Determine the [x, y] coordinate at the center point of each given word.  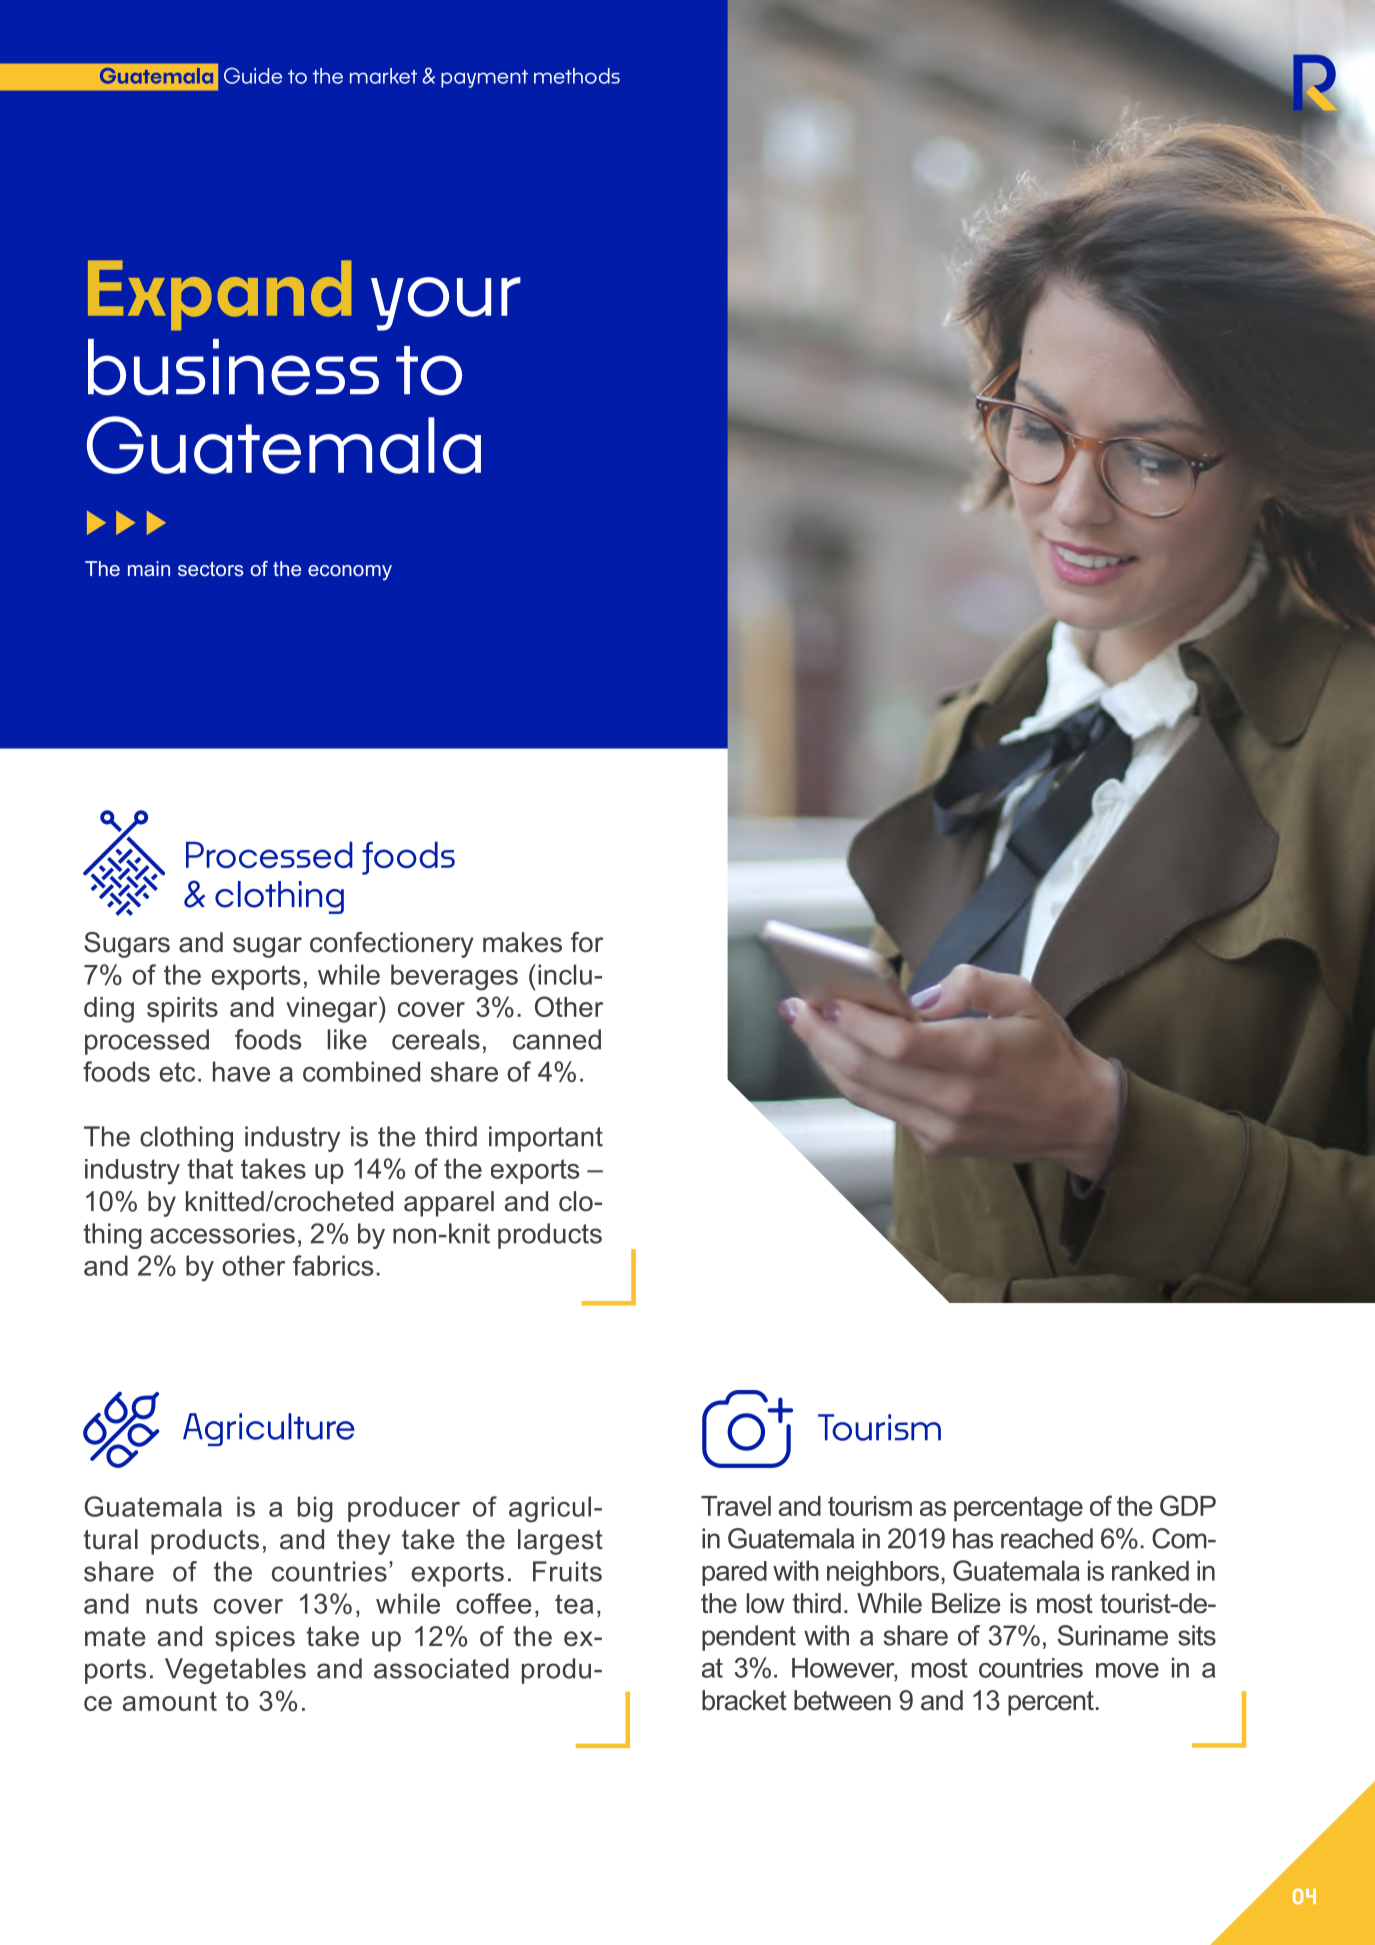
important [546, 1139]
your [446, 304]
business [233, 367]
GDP [1188, 1505]
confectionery [392, 945]
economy [350, 573]
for [587, 942]
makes [522, 942]
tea [574, 1604]
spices [255, 1639]
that [210, 1168]
